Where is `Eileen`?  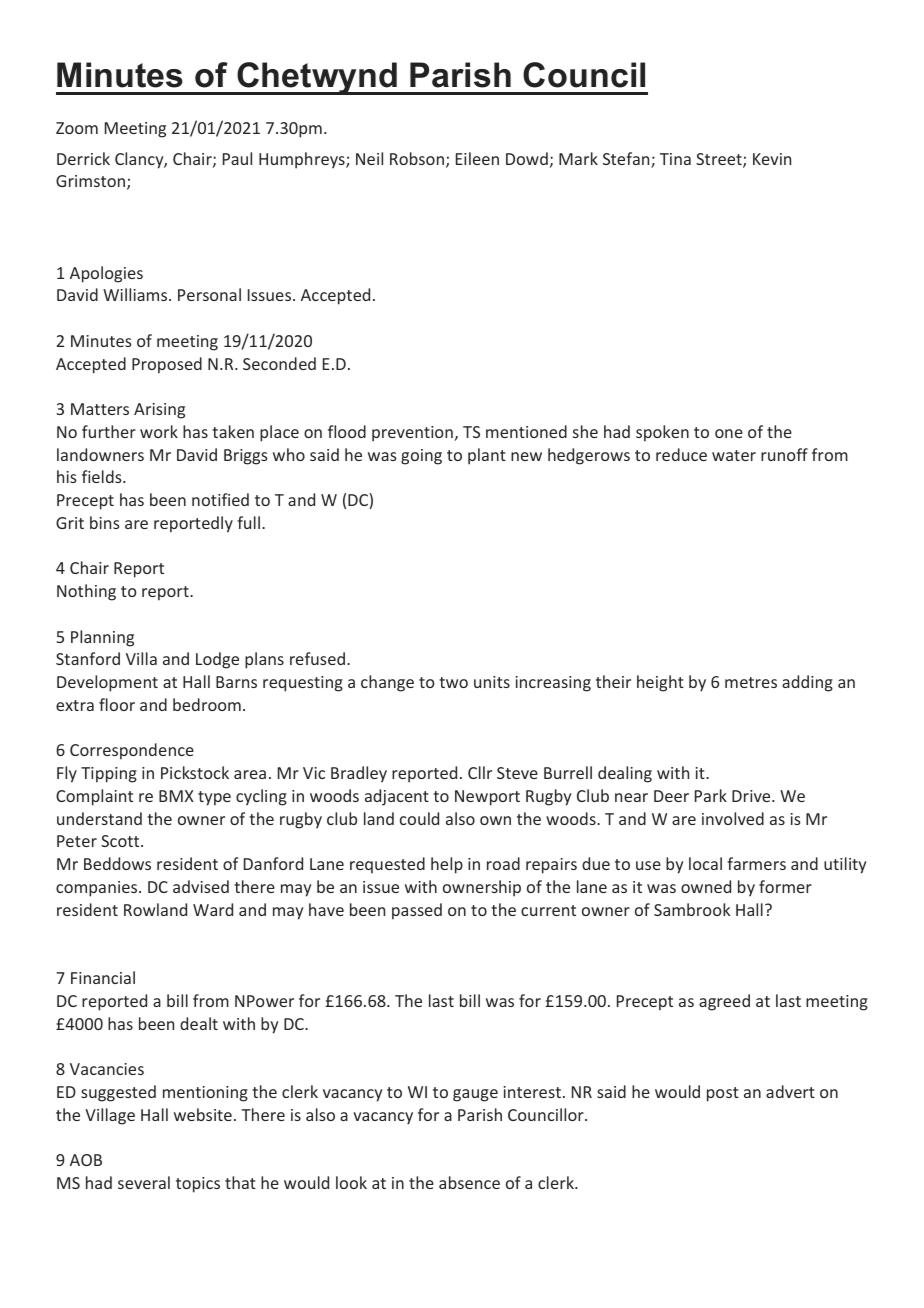
Eileen is located at coordinates (477, 158).
